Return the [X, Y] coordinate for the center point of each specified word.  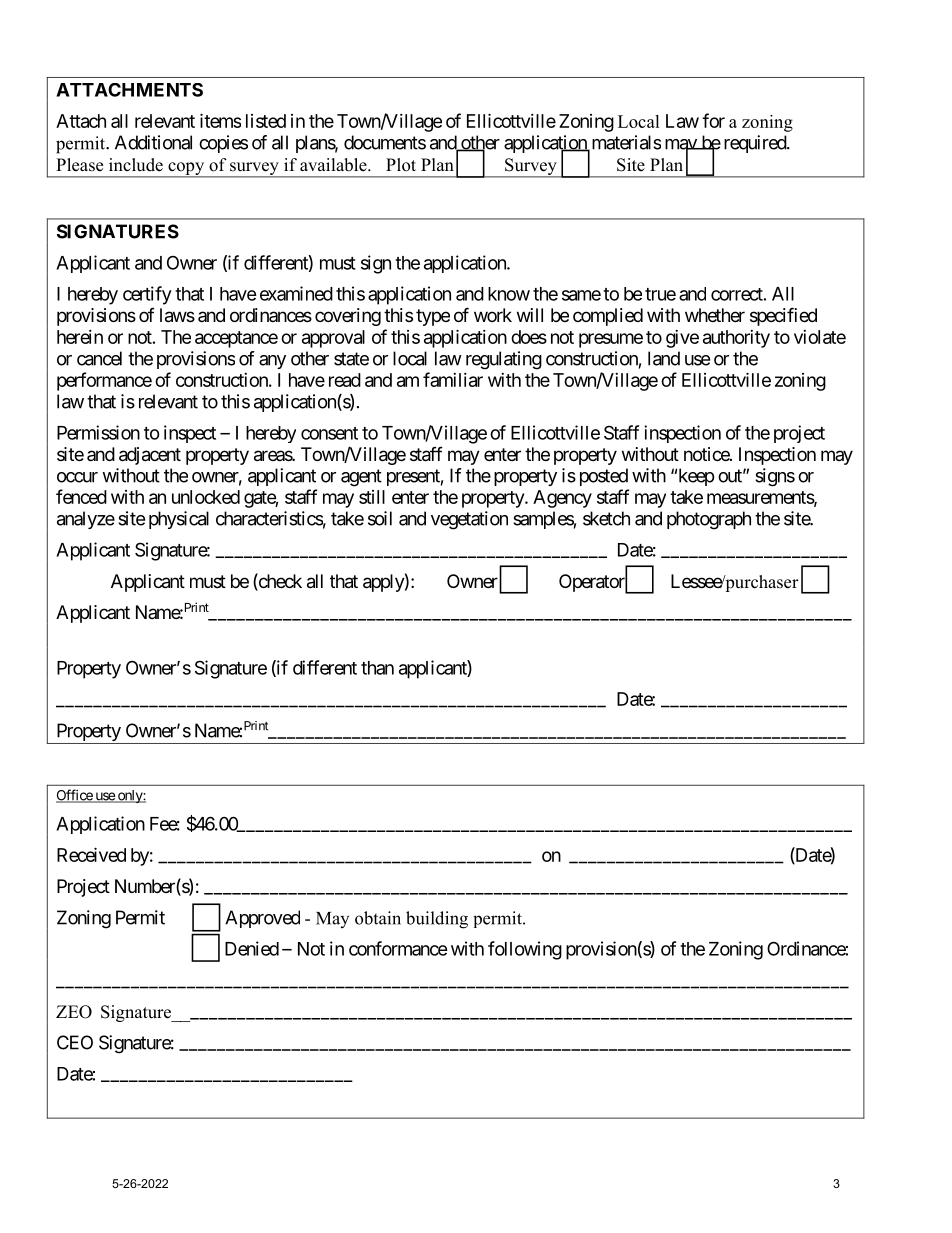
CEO [75, 1042]
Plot [401, 165]
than [377, 668]
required [756, 144]
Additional [153, 142]
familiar [453, 379]
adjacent [150, 456]
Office [75, 796]
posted [604, 477]
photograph [709, 520]
